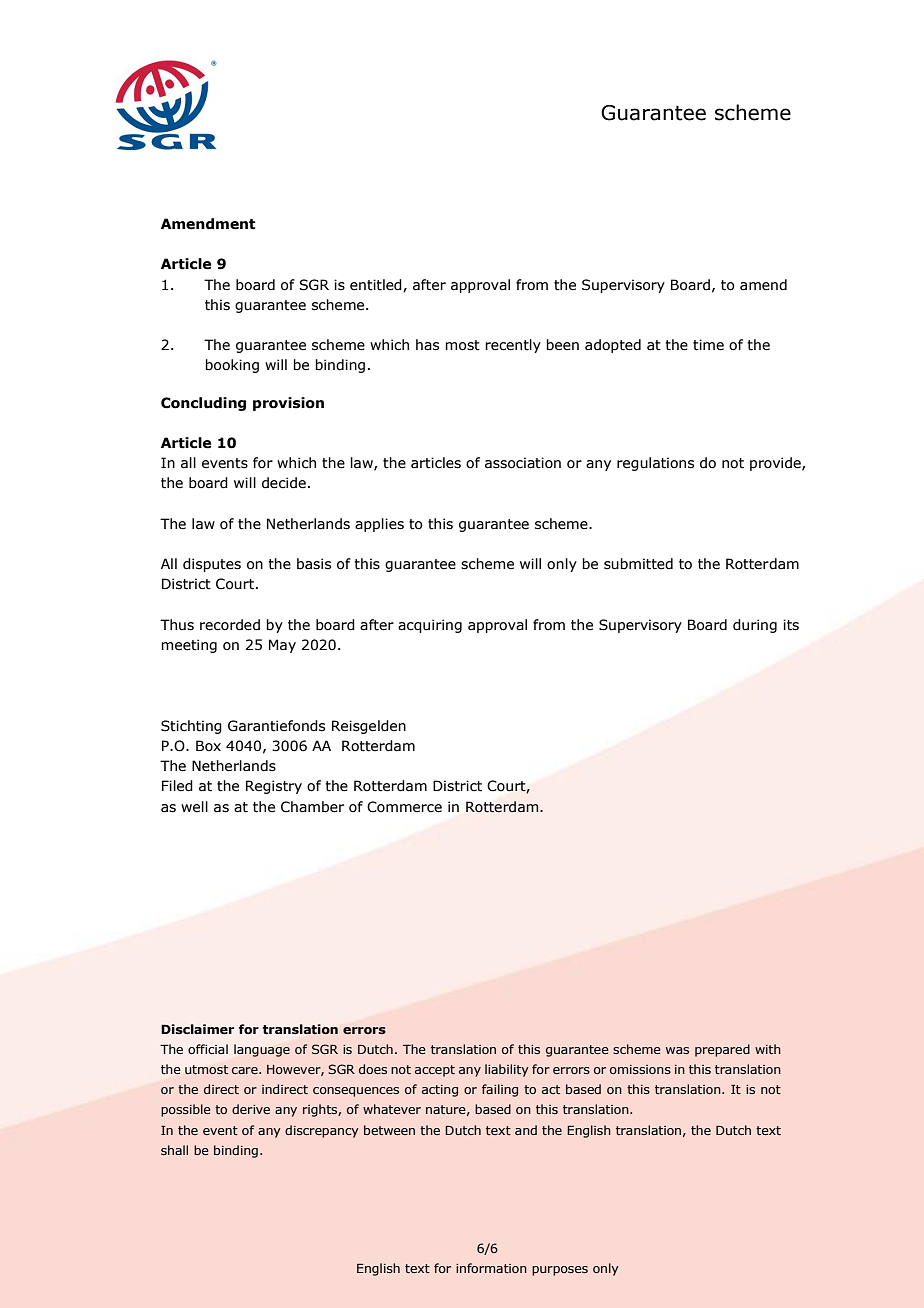 The image size is (924, 1308). Describe the element at coordinates (491, 1268) in the image. I see `information` at that location.
